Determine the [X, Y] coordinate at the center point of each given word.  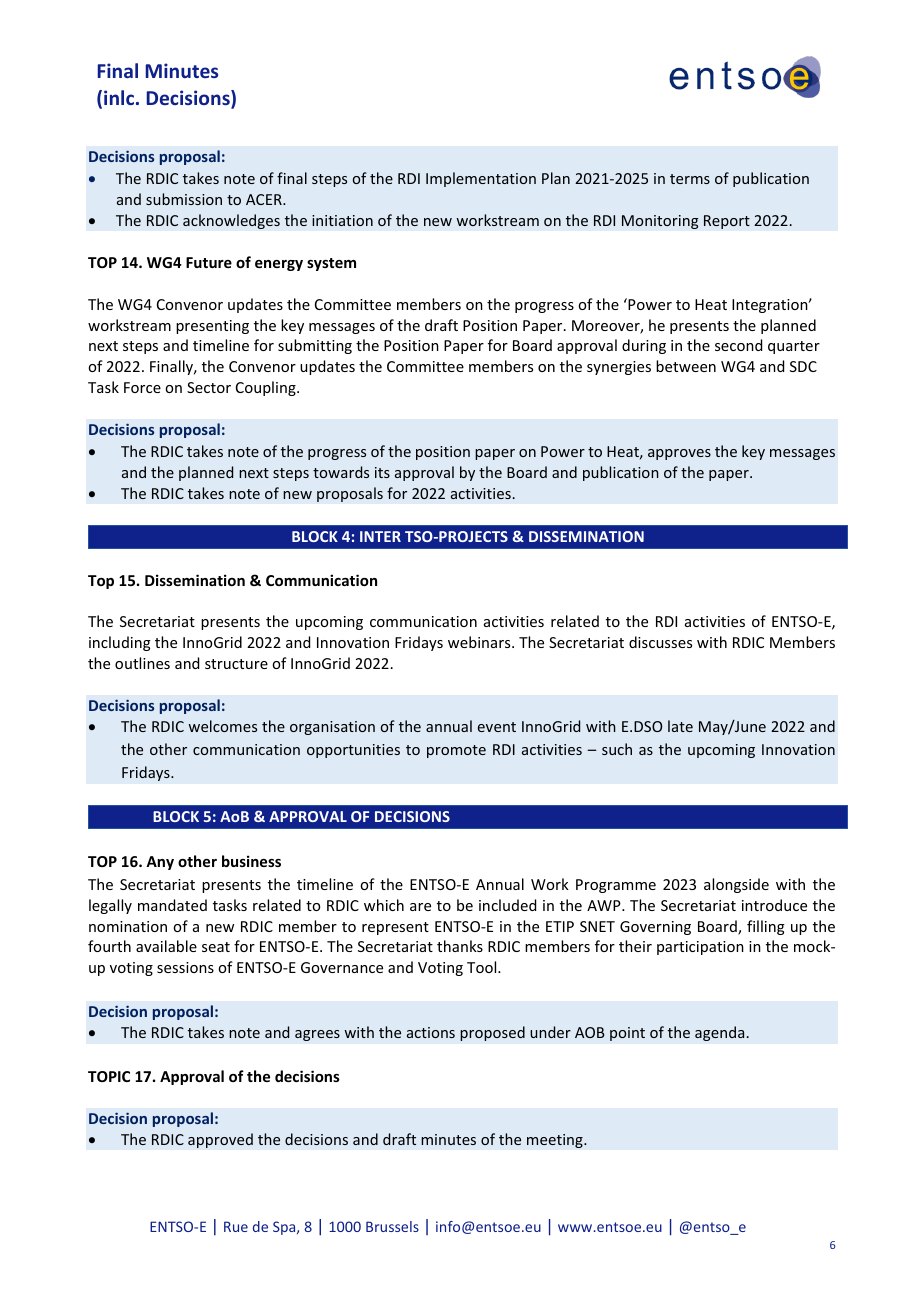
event [497, 727]
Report [727, 222]
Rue [236, 1226]
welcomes [222, 726]
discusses [660, 642]
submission [184, 199]
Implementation [481, 179]
